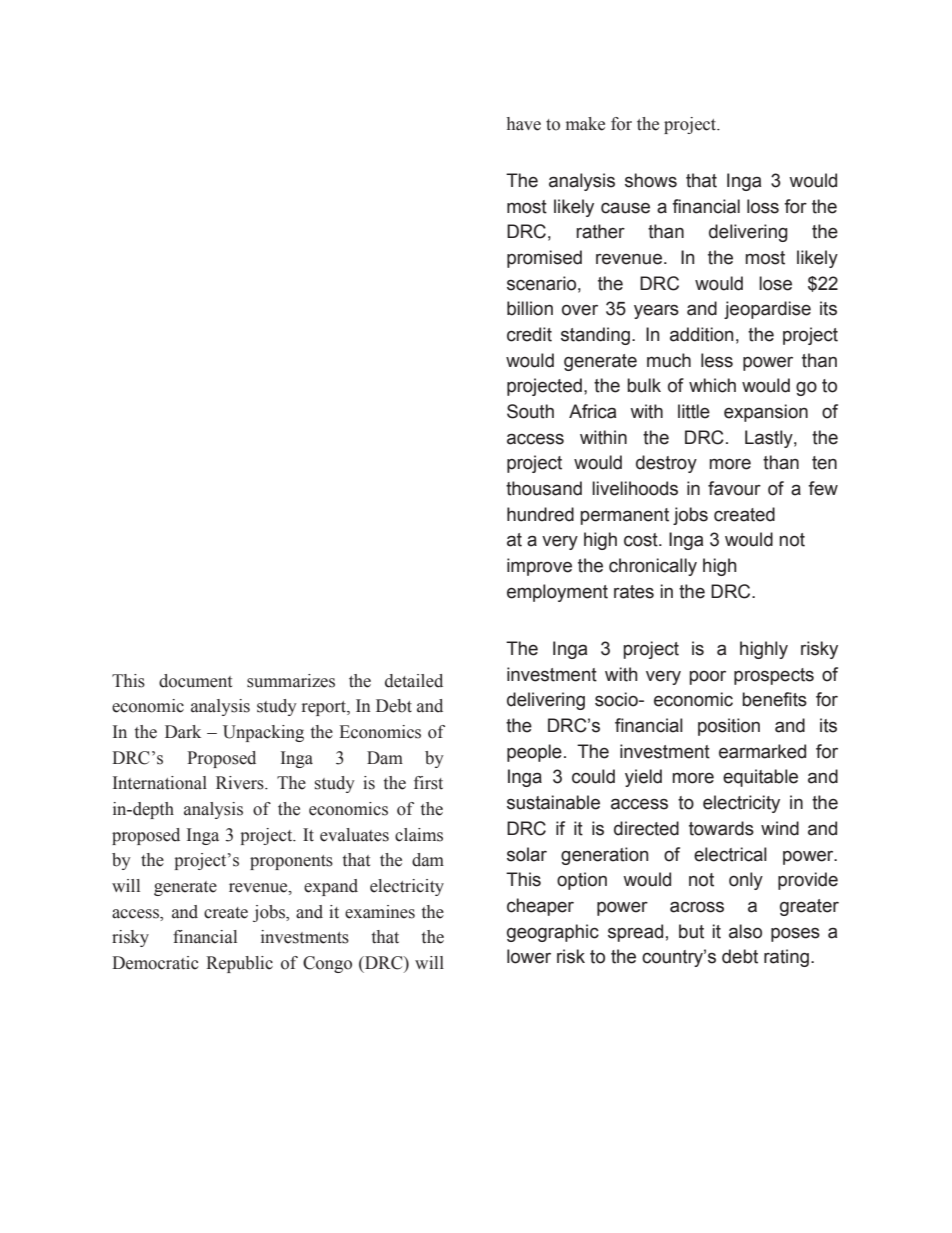 The width and height of the screenshot is (952, 1233). What do you see at coordinates (745, 931) in the screenshot?
I see `also` at bounding box center [745, 931].
